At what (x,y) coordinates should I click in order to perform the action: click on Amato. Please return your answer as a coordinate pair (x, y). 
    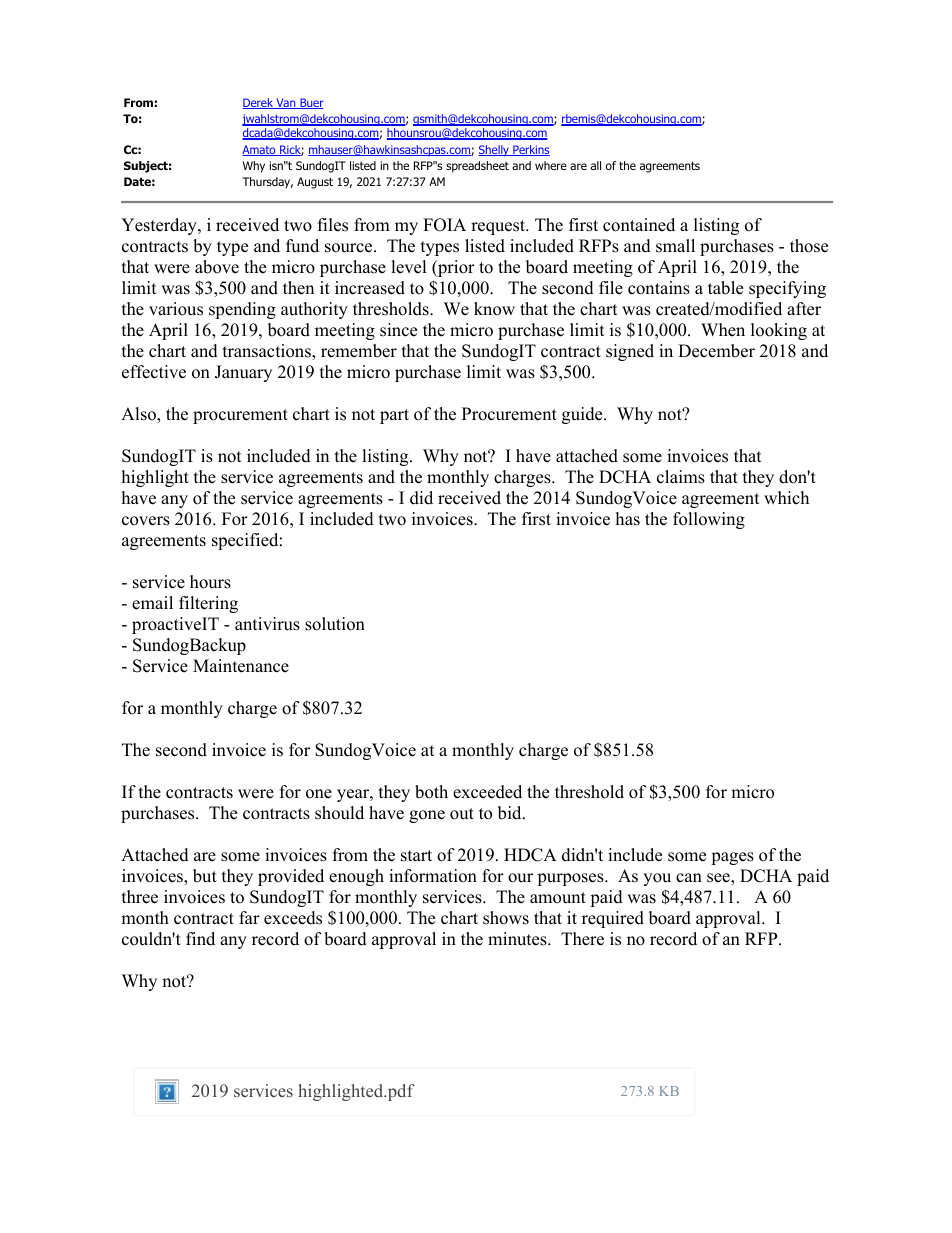
    Looking at the image, I should click on (260, 150).
